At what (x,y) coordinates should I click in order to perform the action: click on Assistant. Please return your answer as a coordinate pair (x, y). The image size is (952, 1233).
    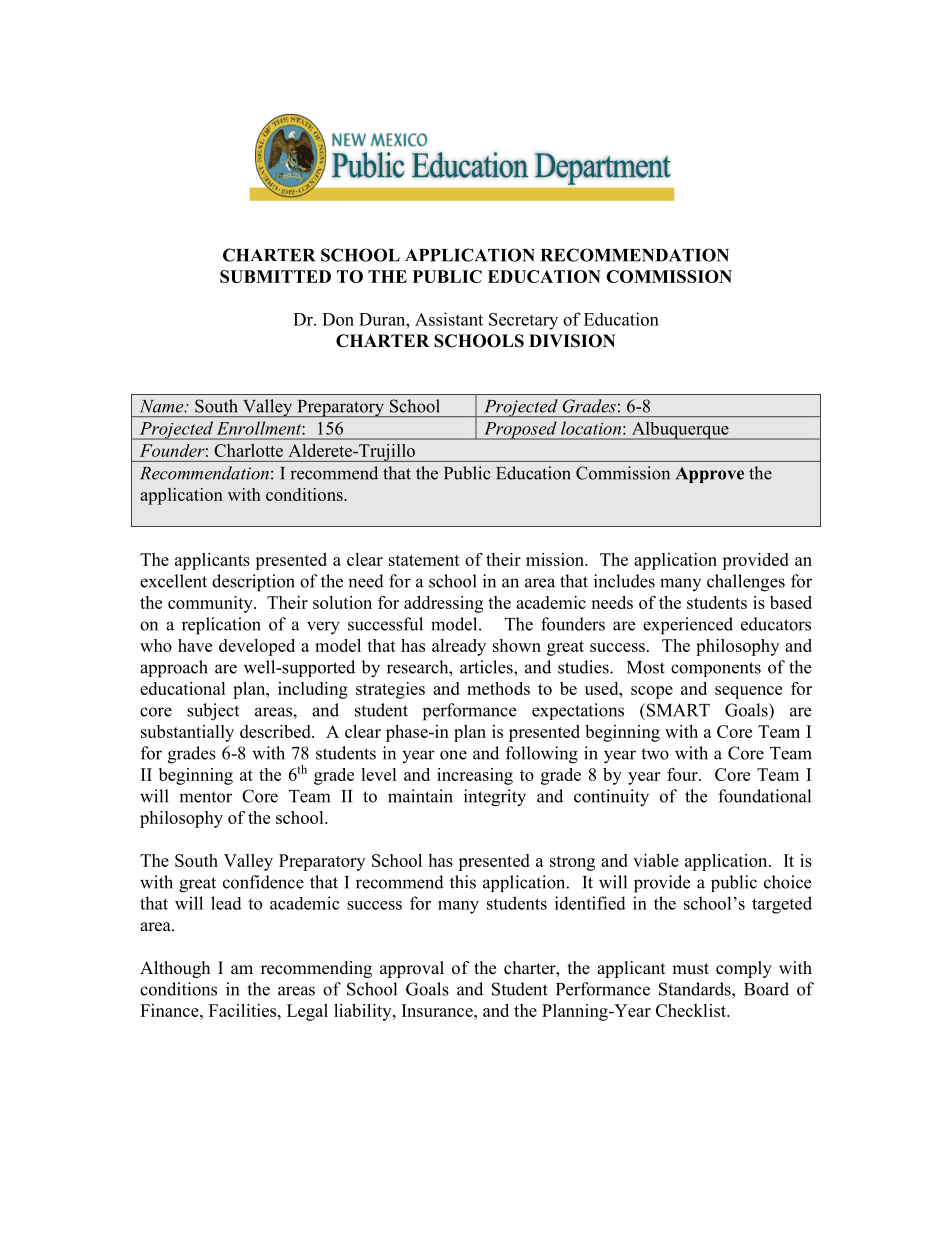
    Looking at the image, I should click on (449, 319).
